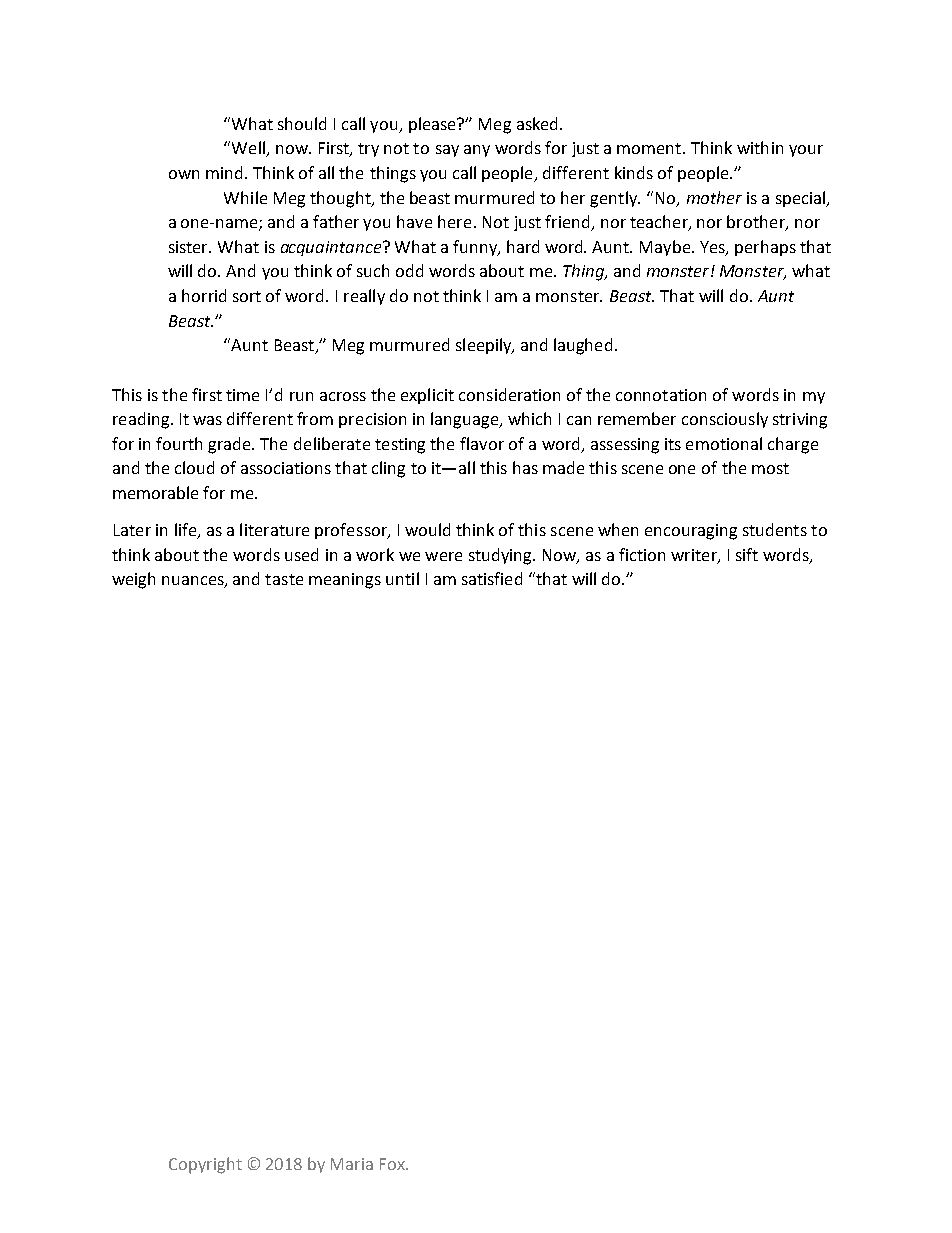 This document has width=952, height=1233. I want to click on satisfied, so click(492, 578).
